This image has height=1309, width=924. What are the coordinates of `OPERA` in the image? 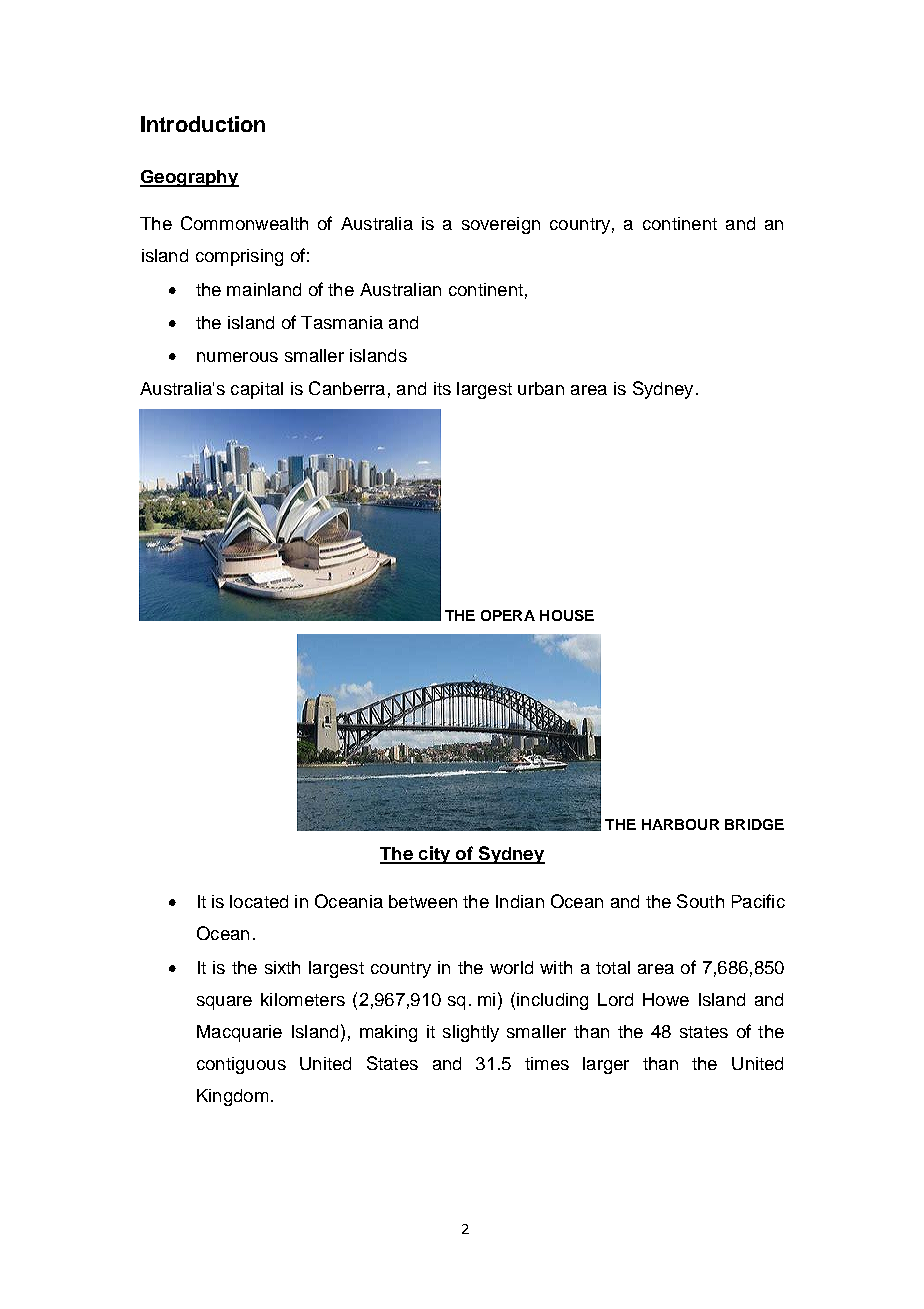 It's located at (508, 615).
